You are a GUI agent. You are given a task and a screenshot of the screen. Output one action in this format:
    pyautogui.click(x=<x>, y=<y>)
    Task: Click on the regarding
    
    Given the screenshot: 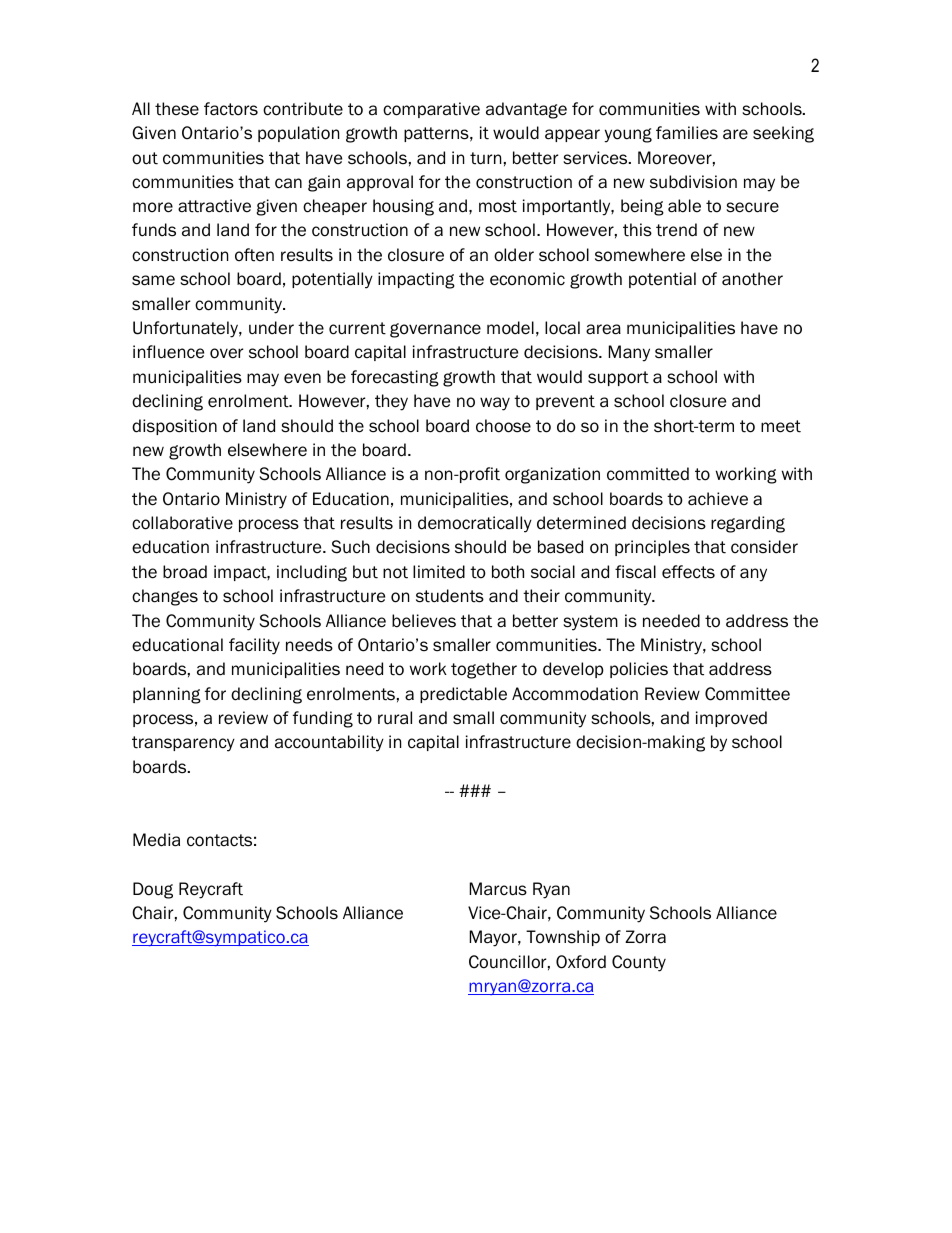 What is the action you would take?
    pyautogui.click(x=748, y=524)
